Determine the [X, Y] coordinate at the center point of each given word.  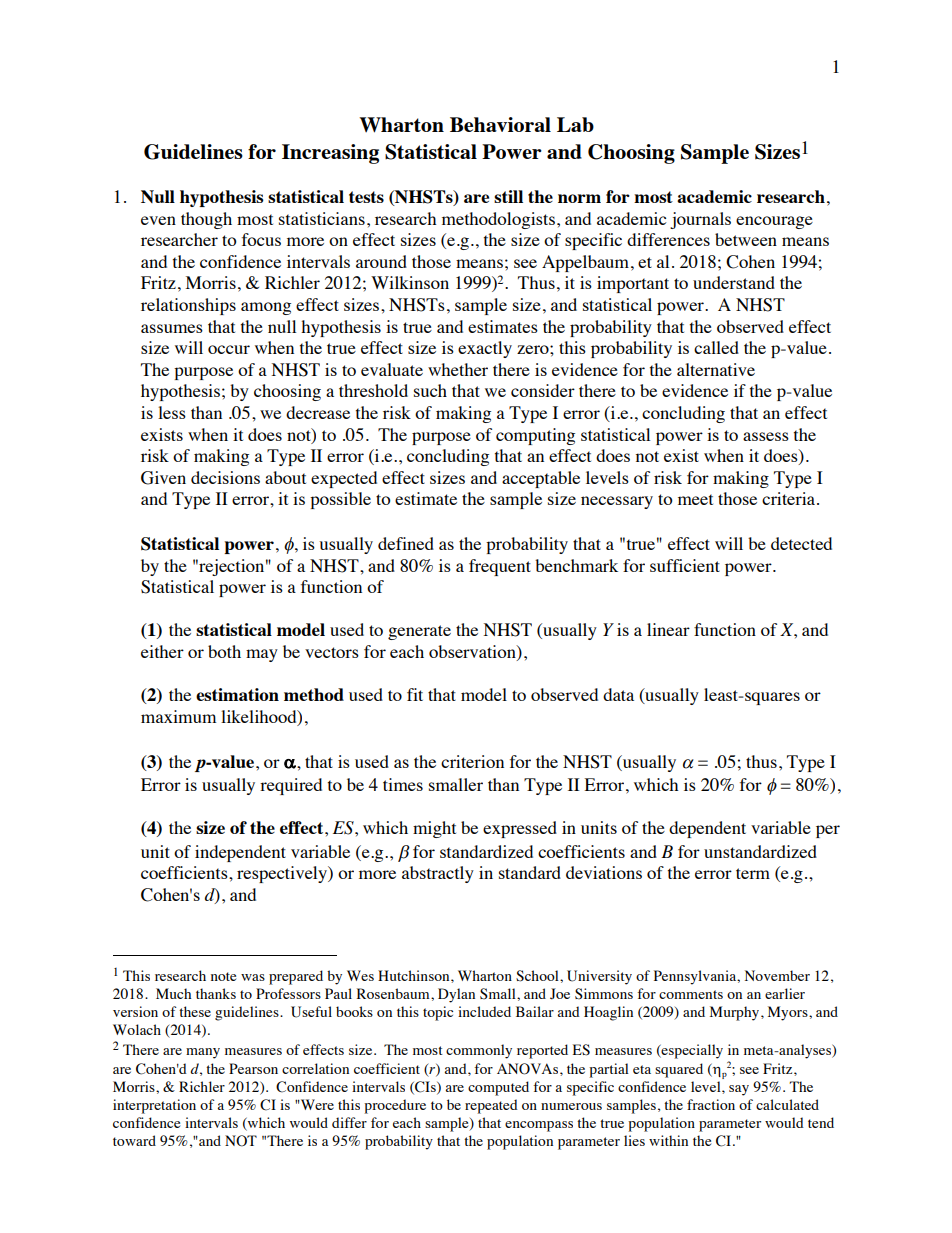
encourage [774, 222]
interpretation [154, 1106]
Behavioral [500, 124]
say [739, 1090]
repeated [491, 1106]
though [206, 220]
